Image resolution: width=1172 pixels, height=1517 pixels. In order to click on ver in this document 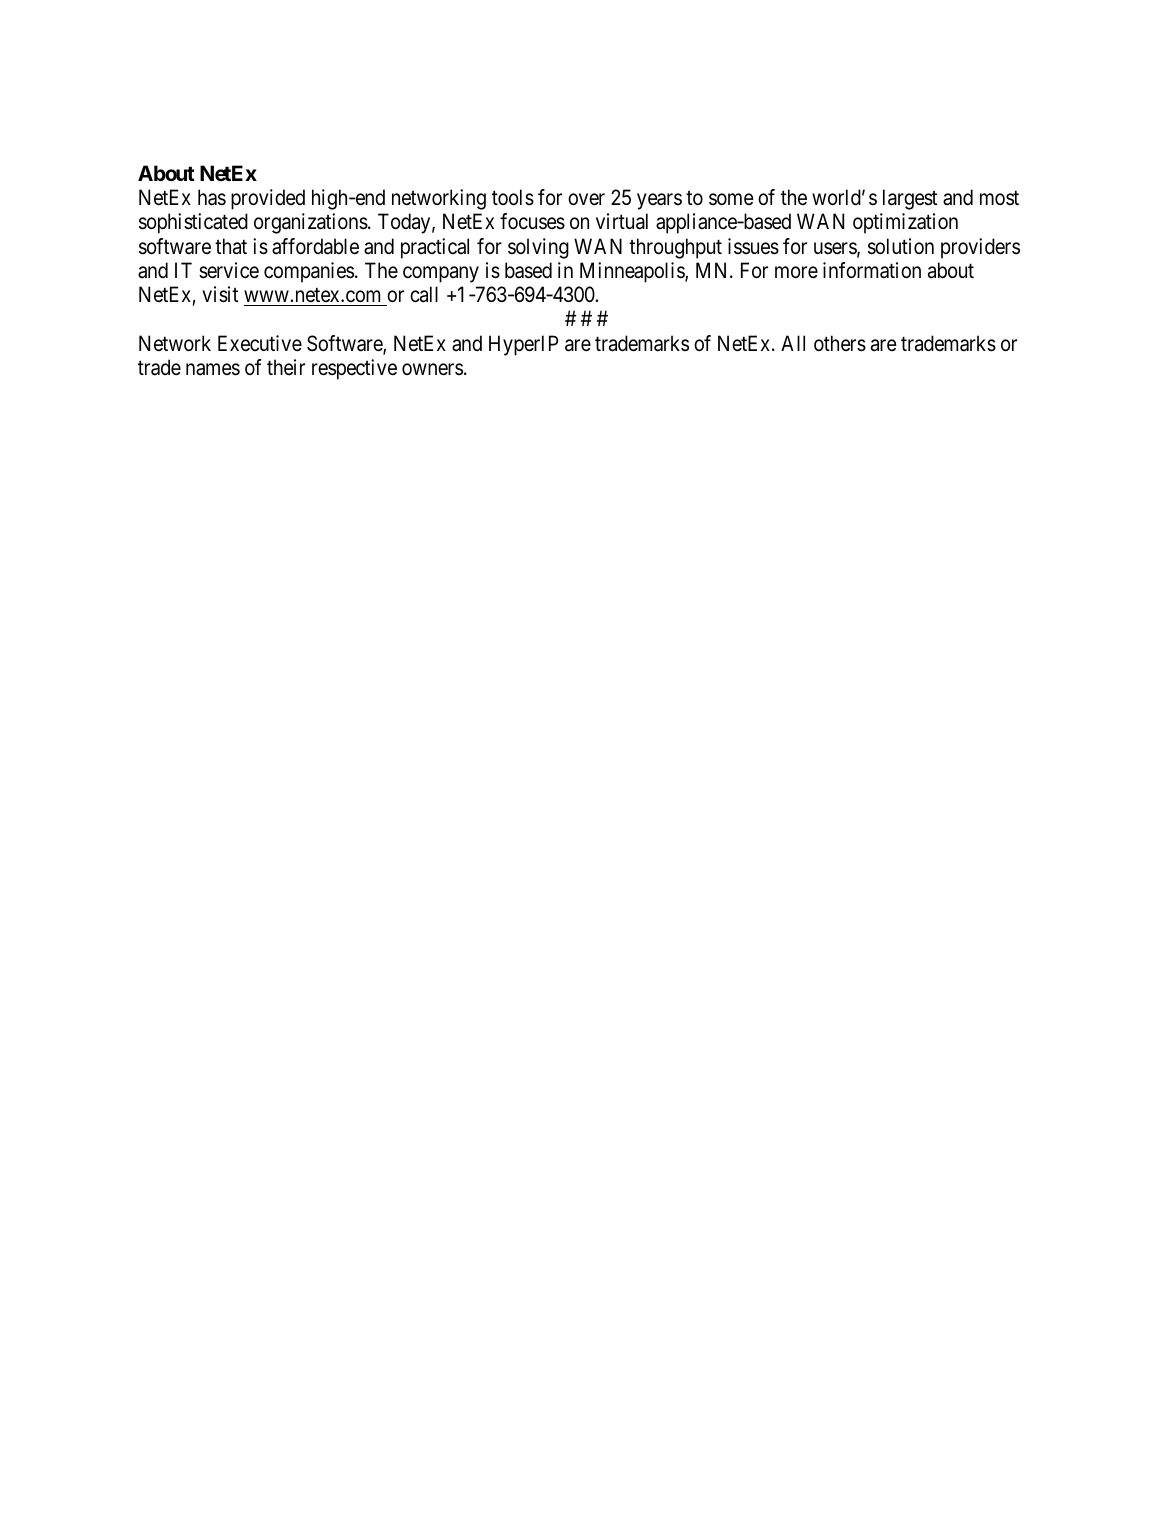, I will do `click(592, 200)`.
